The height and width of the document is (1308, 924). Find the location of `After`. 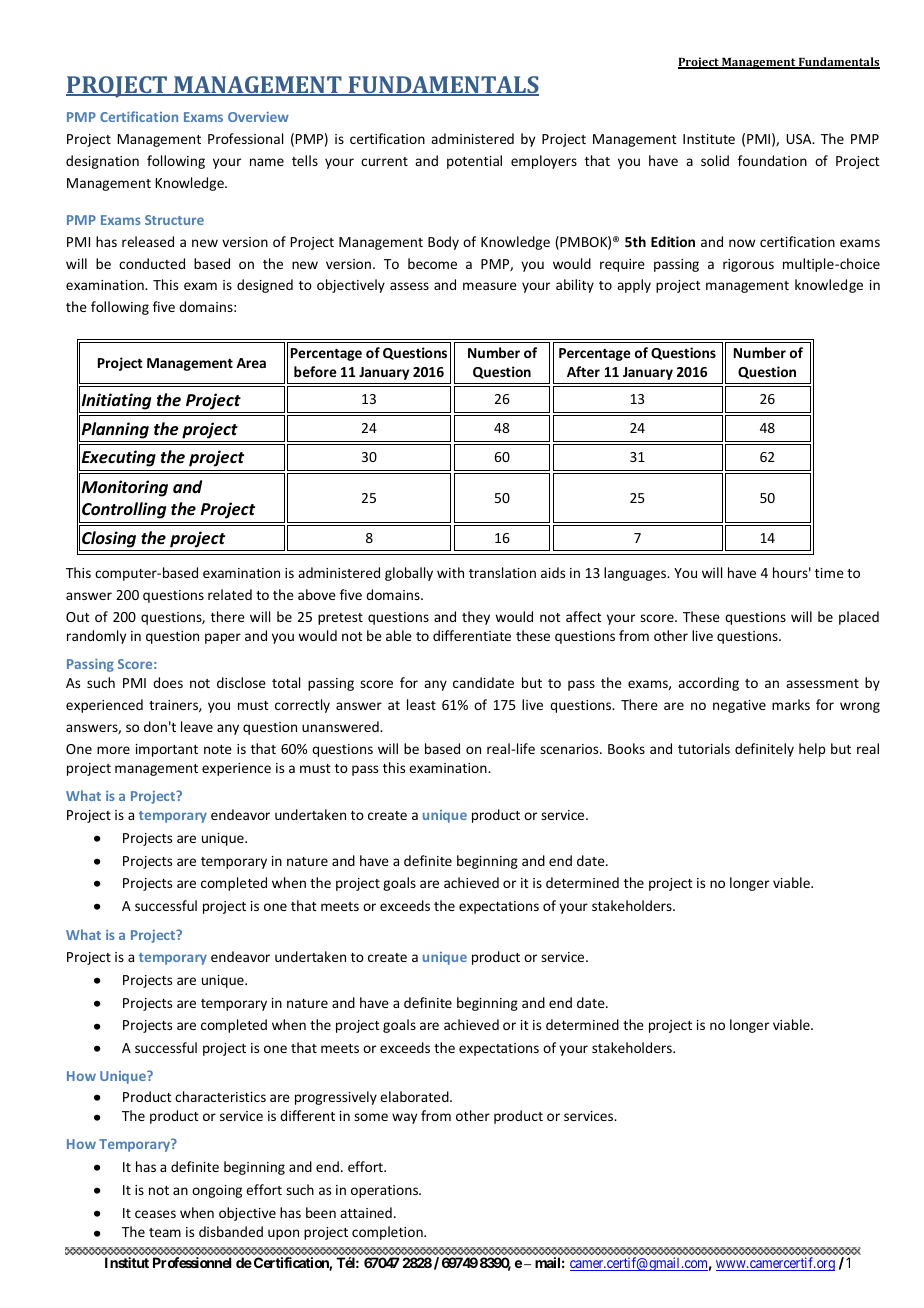

After is located at coordinates (583, 371).
